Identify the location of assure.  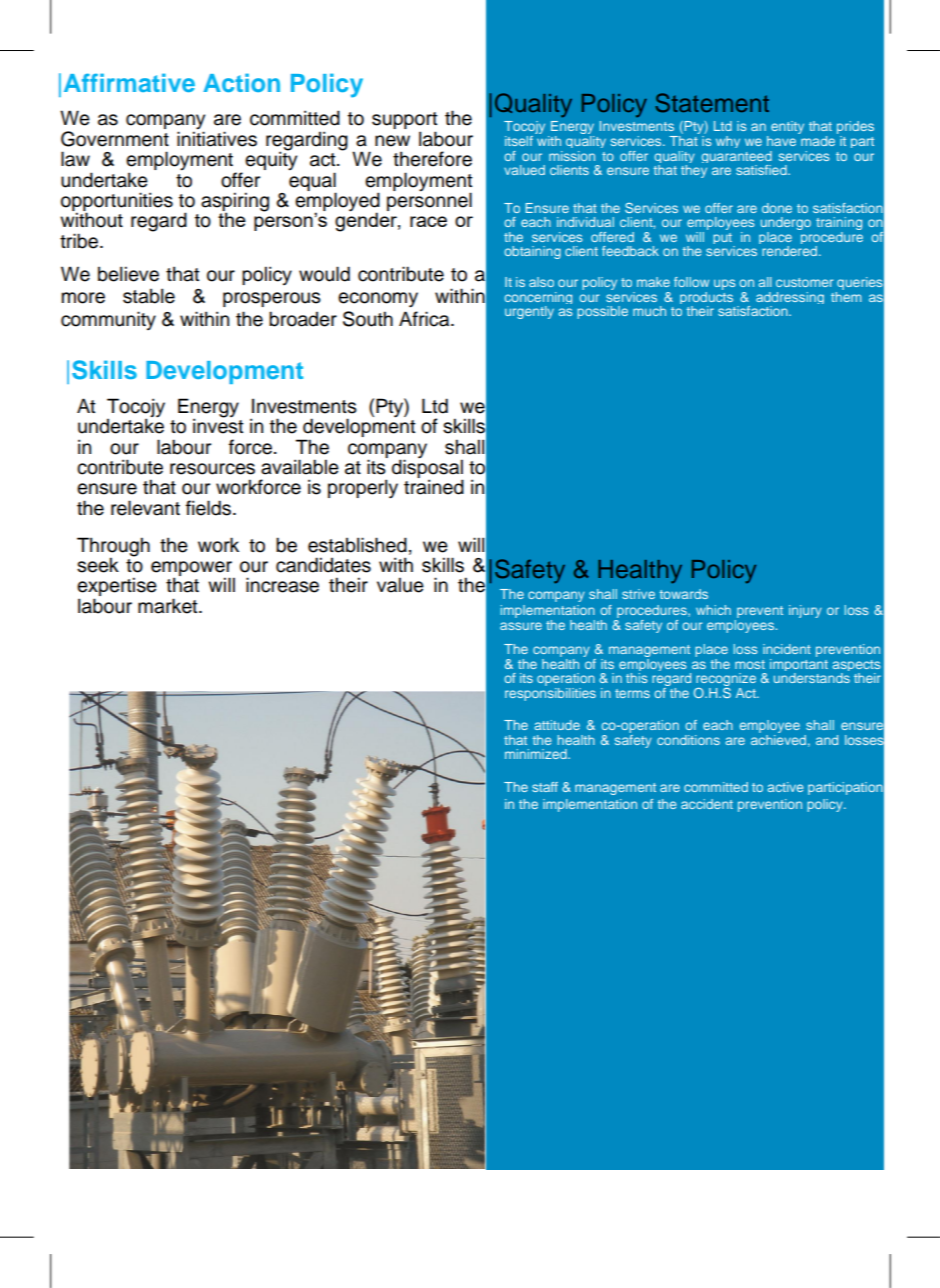
(521, 626).
